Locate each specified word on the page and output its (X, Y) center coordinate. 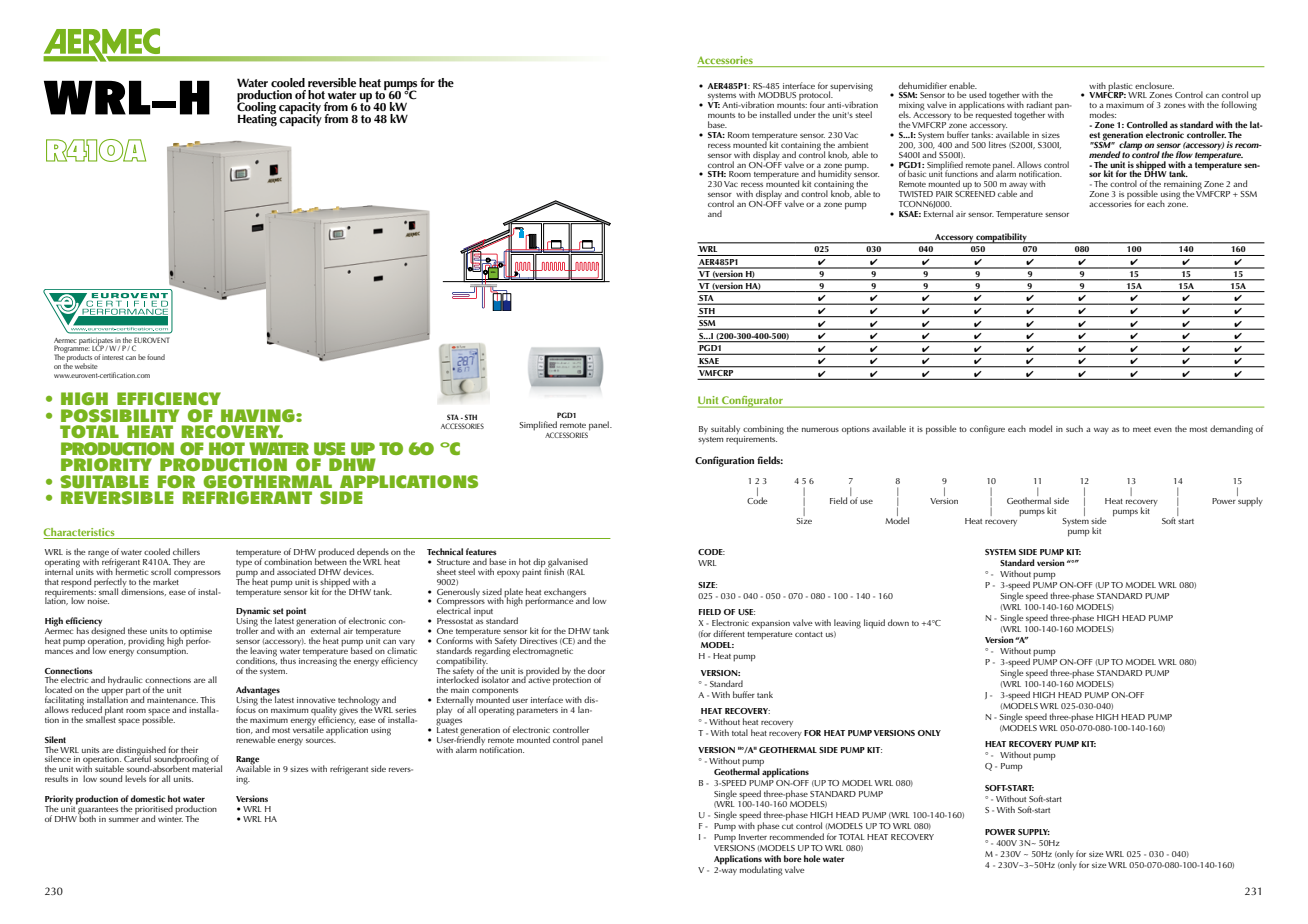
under (805, 114)
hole (812, 858)
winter (170, 817)
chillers (186, 551)
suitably (725, 429)
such (1074, 428)
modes (1103, 114)
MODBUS (777, 95)
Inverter (753, 837)
